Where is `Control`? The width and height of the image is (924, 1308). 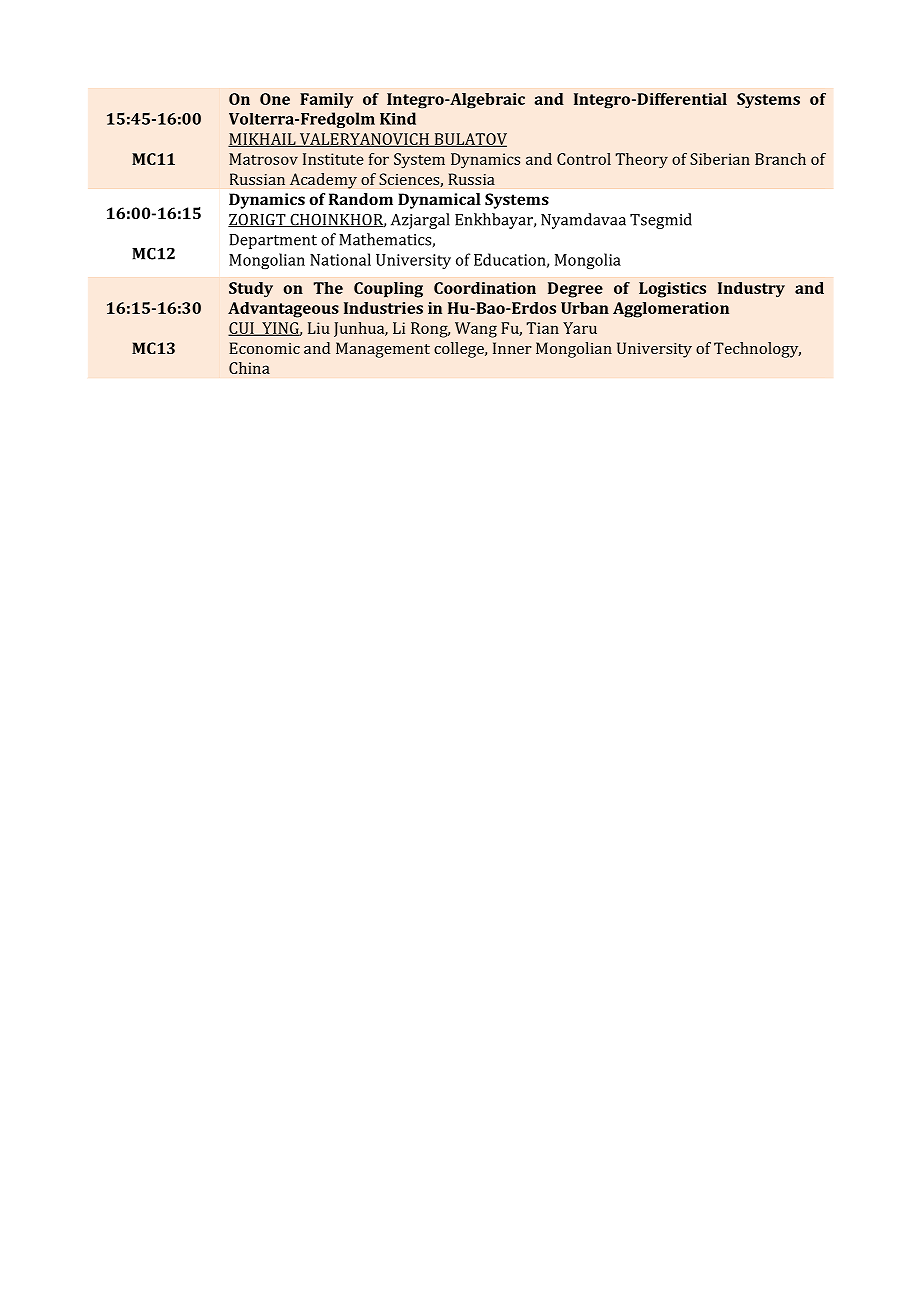
Control is located at coordinates (584, 159).
